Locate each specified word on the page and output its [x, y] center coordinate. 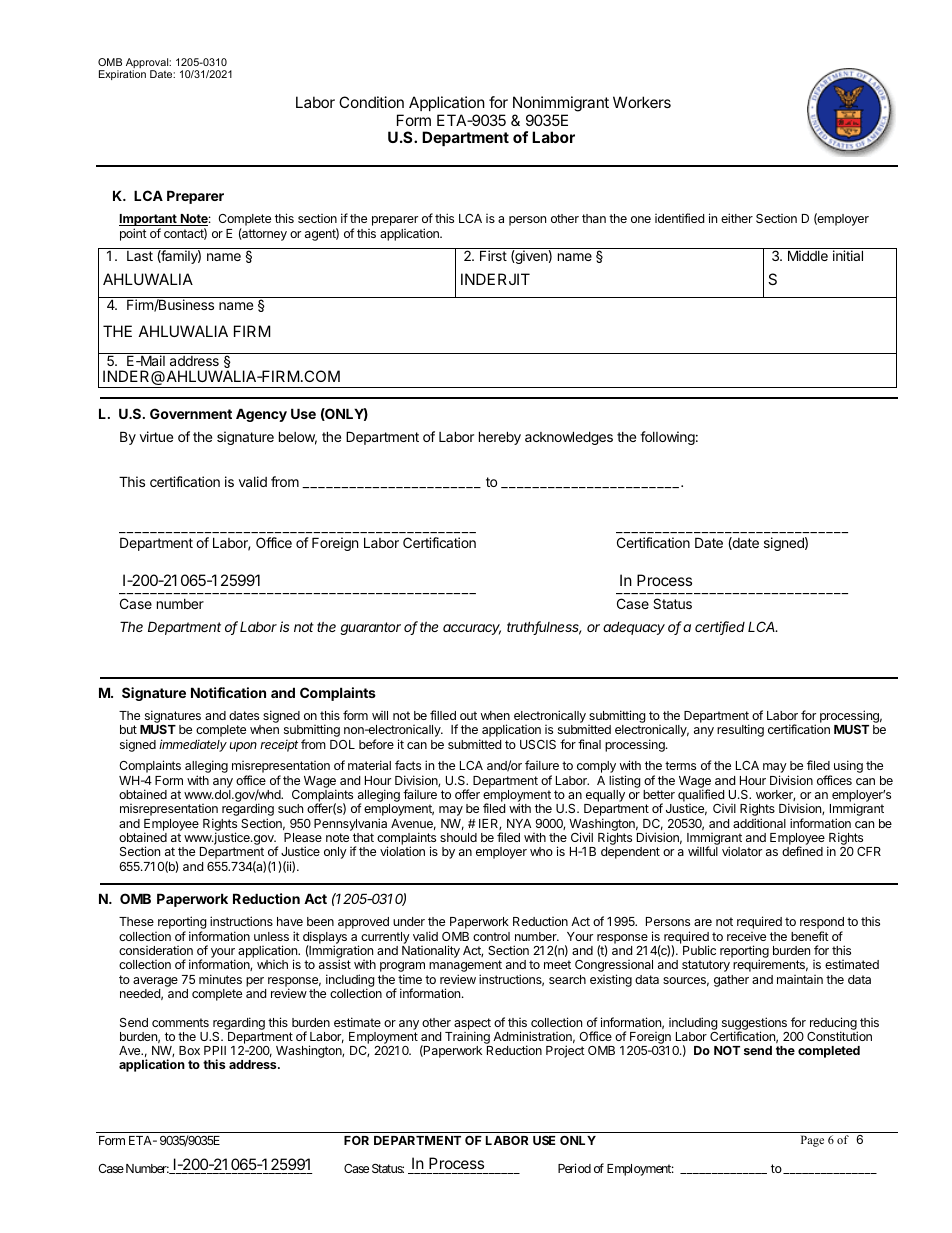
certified [720, 628]
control [491, 936]
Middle [808, 255]
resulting [740, 730]
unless [271, 936]
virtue [156, 436]
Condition [371, 102]
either [737, 218]
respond [822, 924]
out [468, 715]
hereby [500, 438]
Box [189, 1050]
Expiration [122, 75]
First [493, 255]
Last [140, 256]
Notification [228, 692]
